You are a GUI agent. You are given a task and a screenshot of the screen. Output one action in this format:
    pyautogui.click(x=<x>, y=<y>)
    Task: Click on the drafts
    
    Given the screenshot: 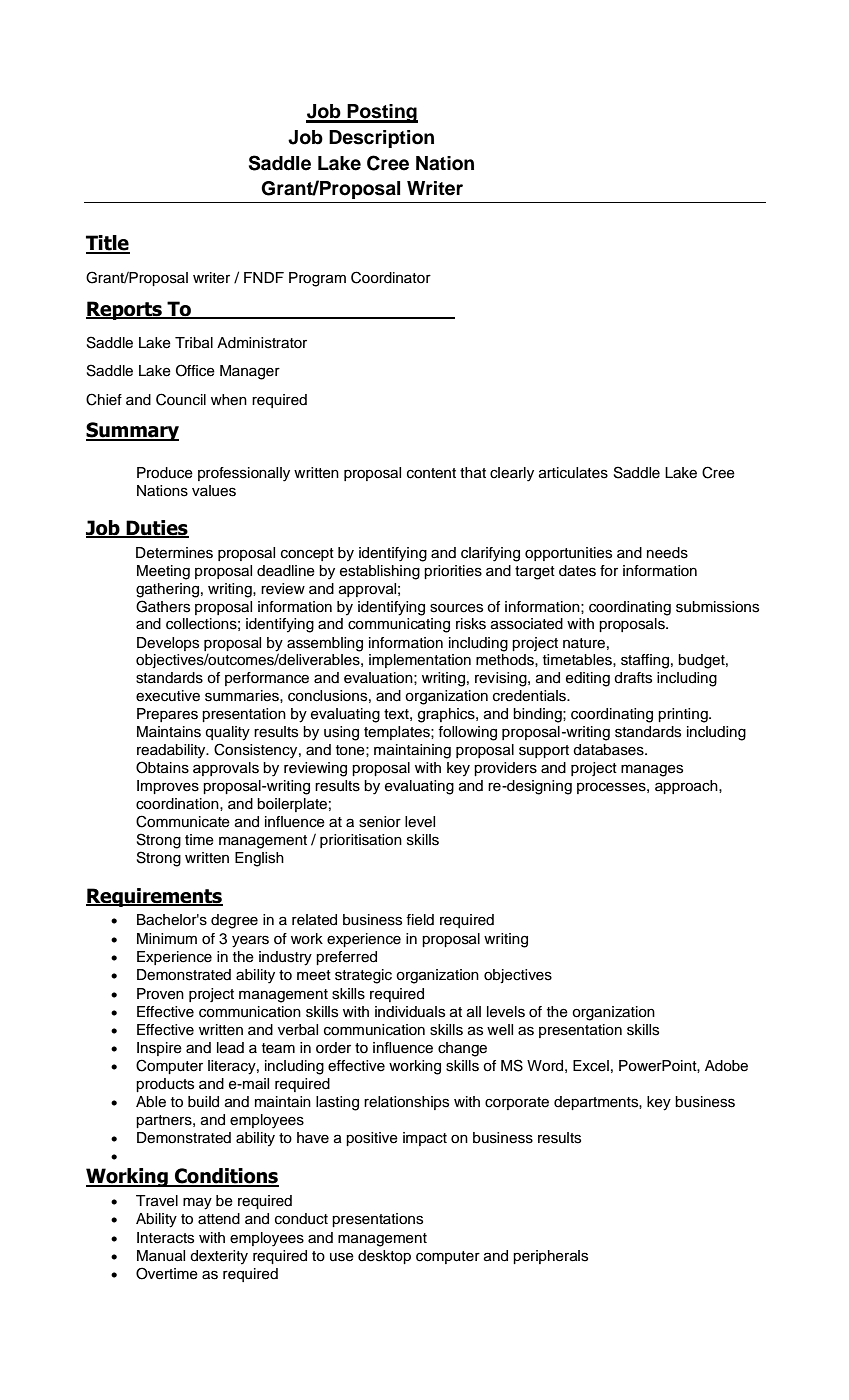 What is the action you would take?
    pyautogui.click(x=633, y=678)
